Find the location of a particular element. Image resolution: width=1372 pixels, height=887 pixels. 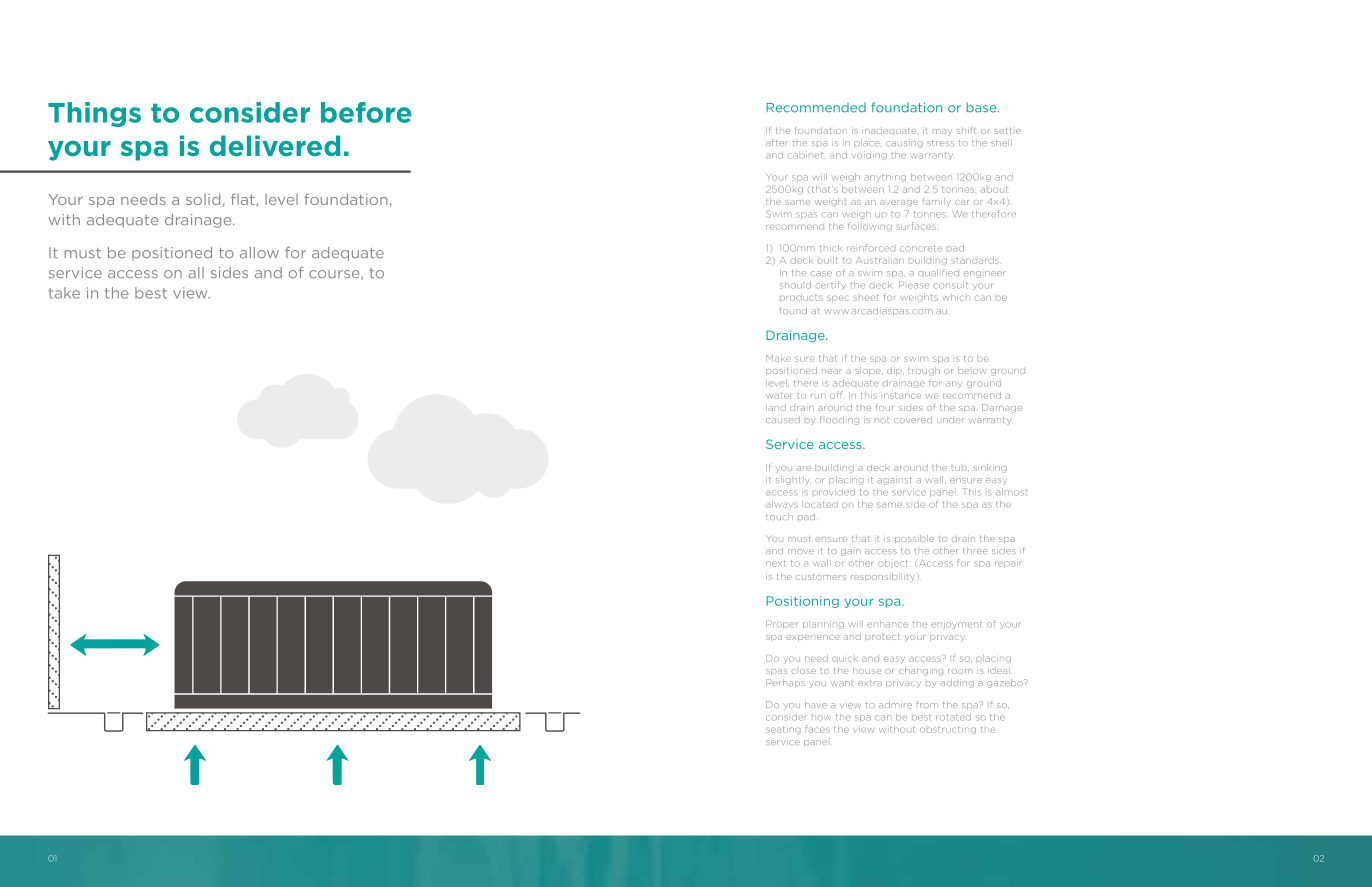

may is located at coordinates (942, 132).
